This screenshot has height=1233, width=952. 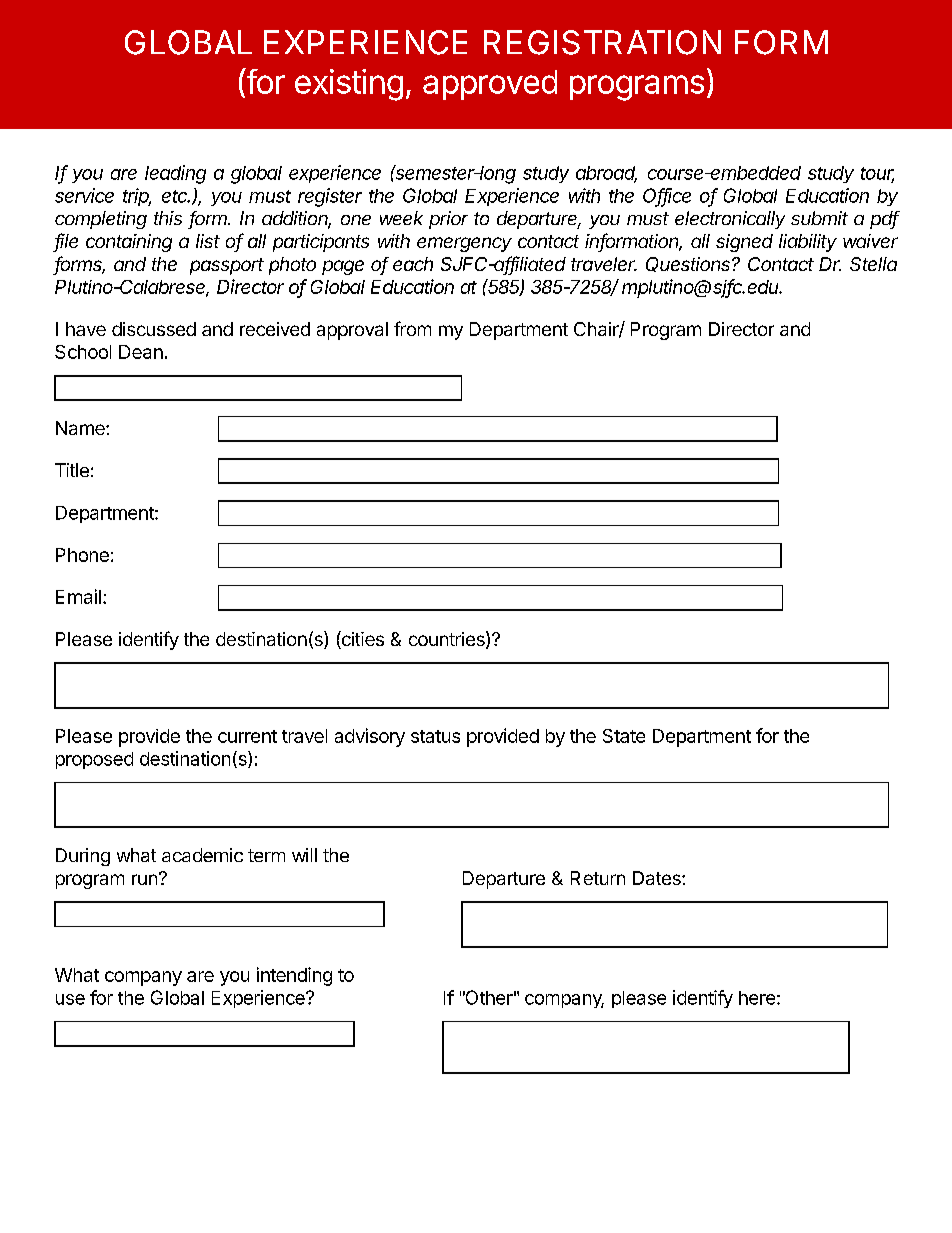 What do you see at coordinates (175, 174) in the screenshot?
I see `leading` at bounding box center [175, 174].
